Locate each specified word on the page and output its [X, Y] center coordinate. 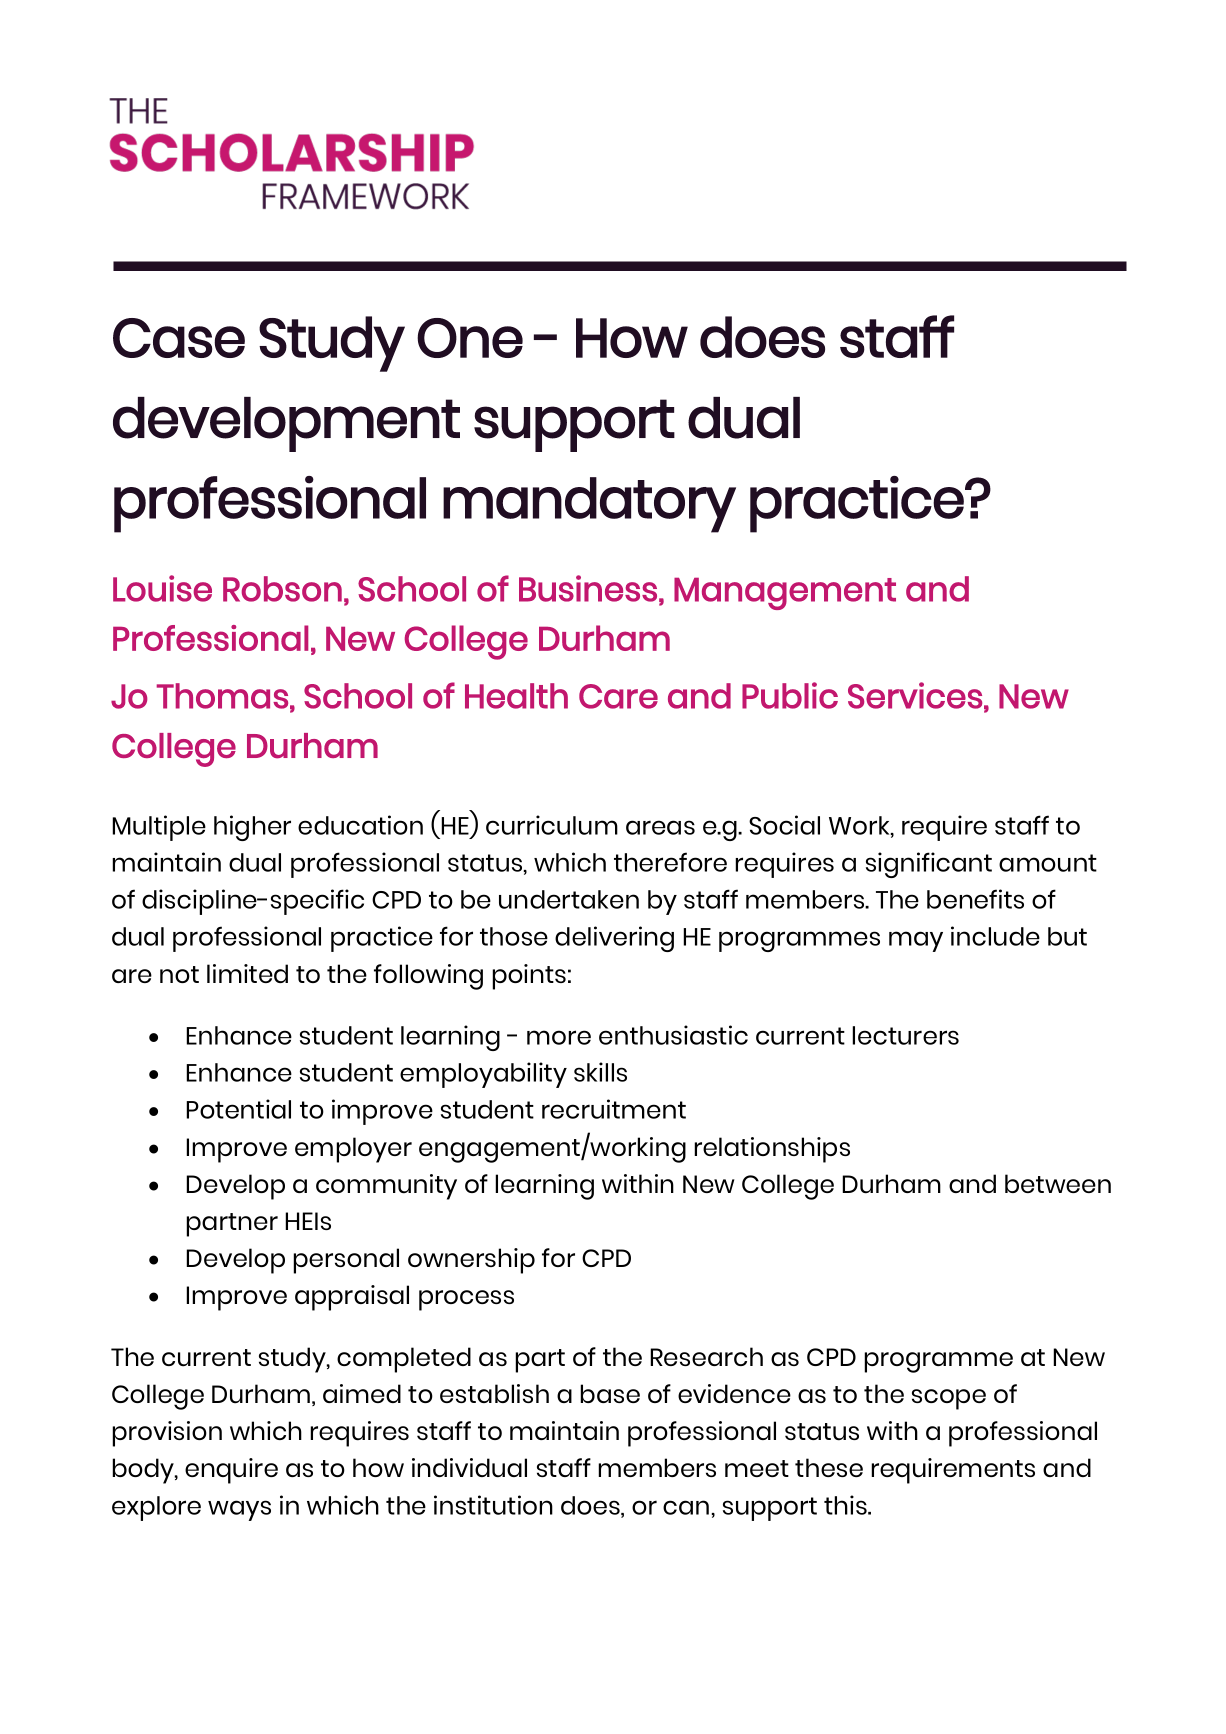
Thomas [222, 696]
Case [179, 338]
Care [618, 696]
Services [915, 695]
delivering [614, 939]
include [995, 936]
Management [785, 594]
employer [353, 1150]
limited [247, 973]
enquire [231, 1471]
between [1058, 1183]
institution [493, 1505]
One [470, 338]
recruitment [614, 1109]
